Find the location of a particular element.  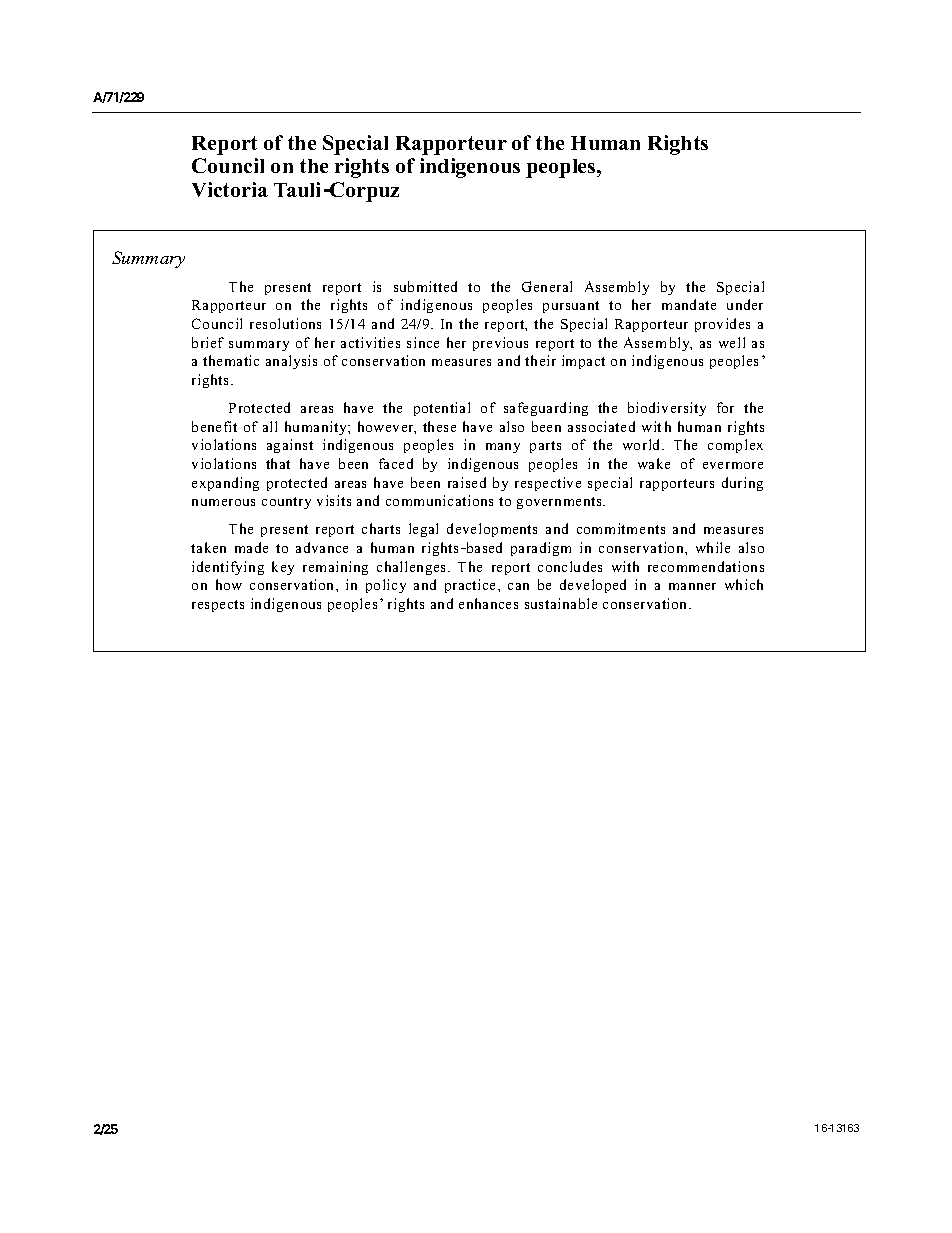

mandate is located at coordinates (689, 304).
